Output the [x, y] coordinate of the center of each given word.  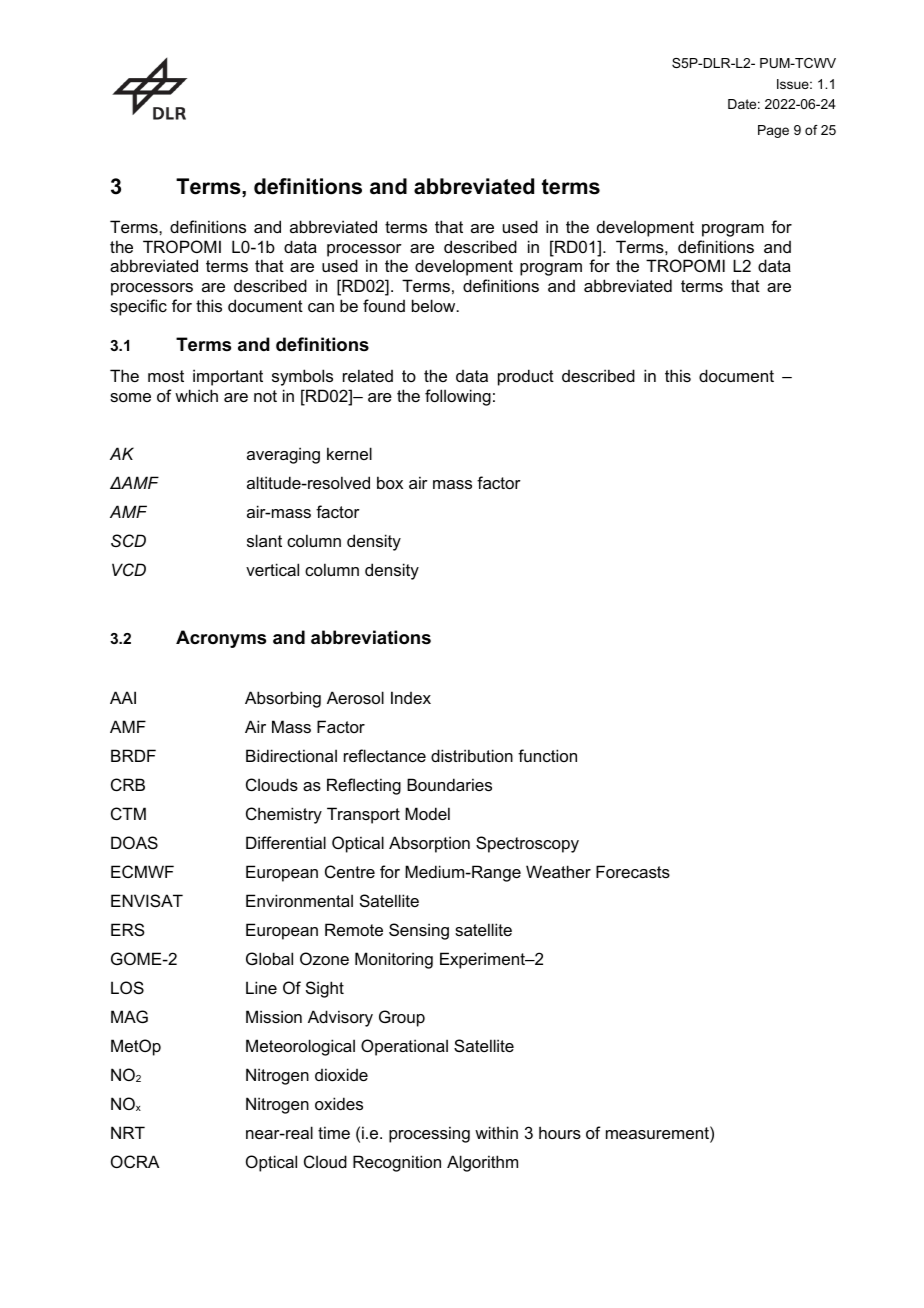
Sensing [419, 931]
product [526, 377]
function [547, 755]
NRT [128, 1132]
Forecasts [633, 871]
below [435, 305]
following [458, 397]
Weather [558, 871]
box [390, 482]
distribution [472, 755]
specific [138, 307]
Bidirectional [291, 755]
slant [264, 540]
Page [773, 131]
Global [269, 958]
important [228, 377]
